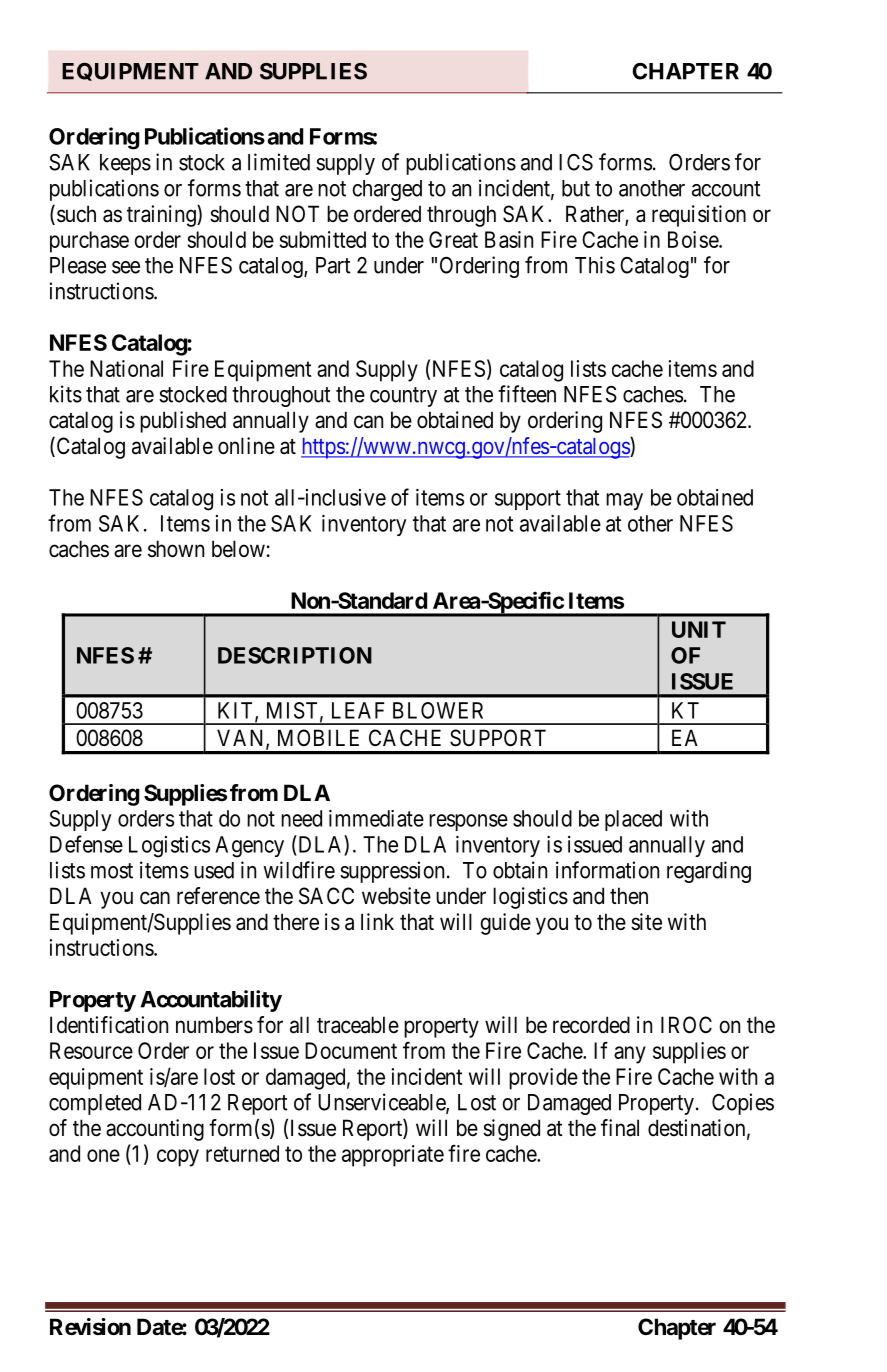 The height and width of the image is (1372, 887). Describe the element at coordinates (387, 190) in the image. I see `charged` at that location.
